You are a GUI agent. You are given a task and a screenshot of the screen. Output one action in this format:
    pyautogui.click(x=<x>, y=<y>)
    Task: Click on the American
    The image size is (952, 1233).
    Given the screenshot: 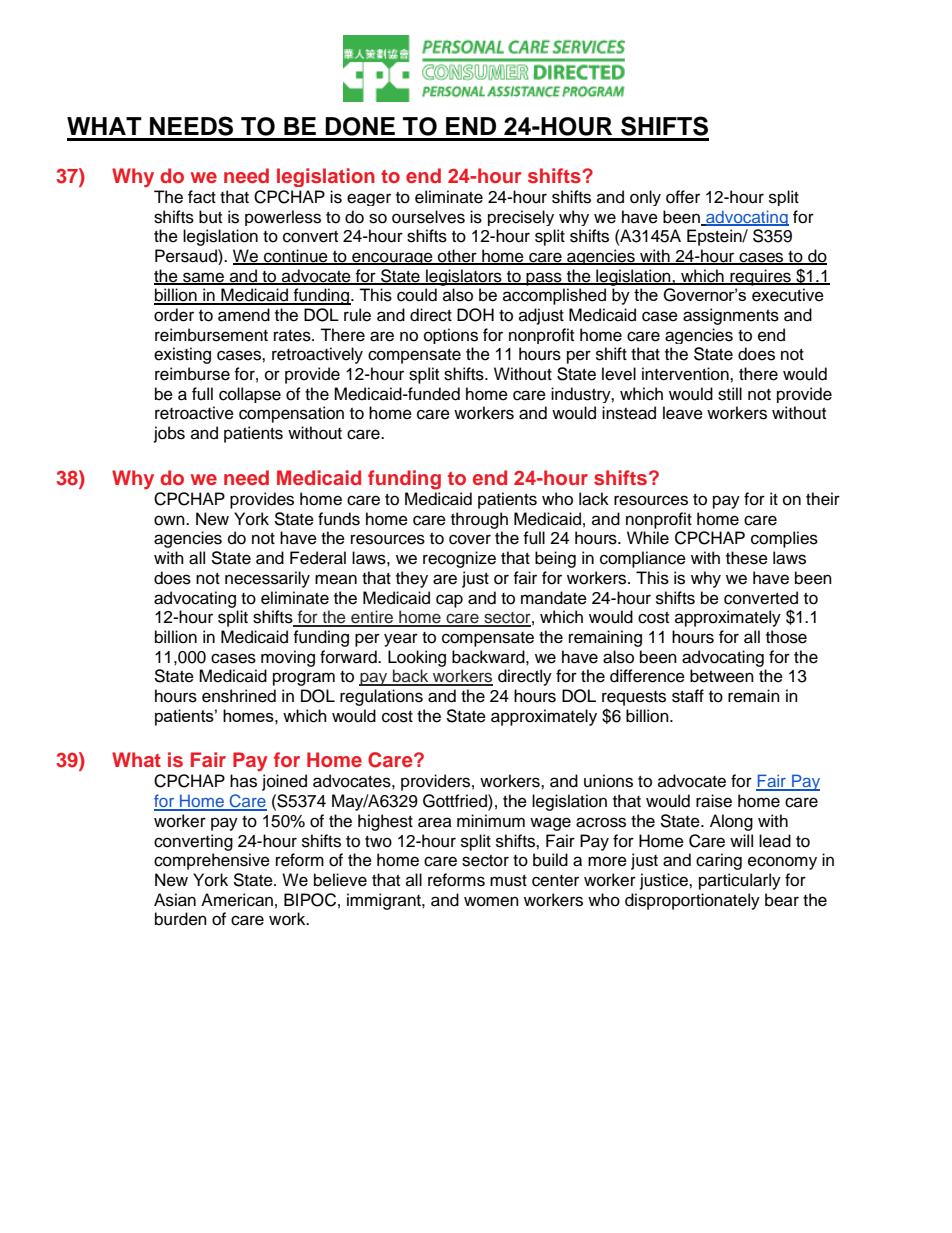 What is the action you would take?
    pyautogui.click(x=237, y=900)
